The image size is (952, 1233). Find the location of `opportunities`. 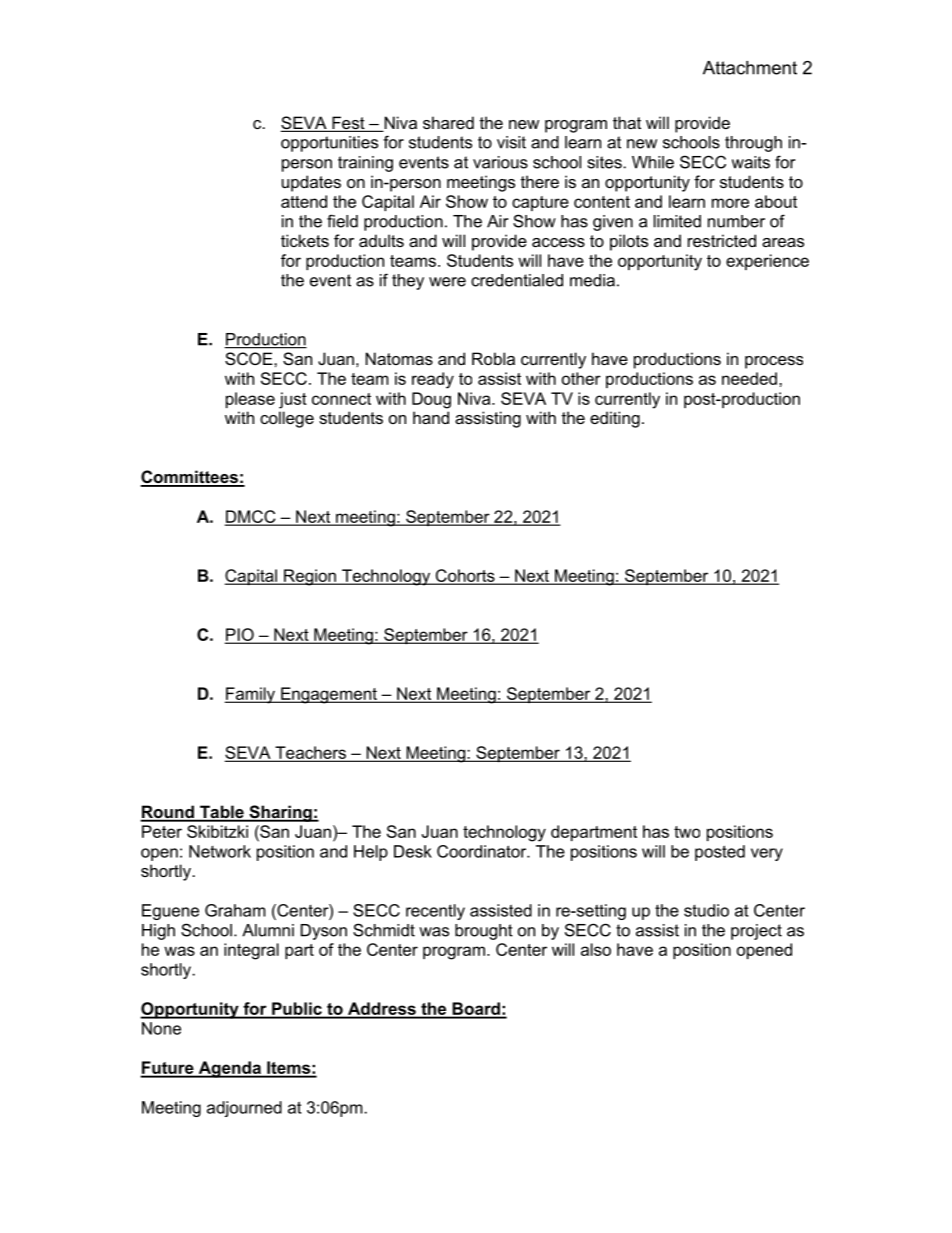

opportunities is located at coordinates (329, 144).
